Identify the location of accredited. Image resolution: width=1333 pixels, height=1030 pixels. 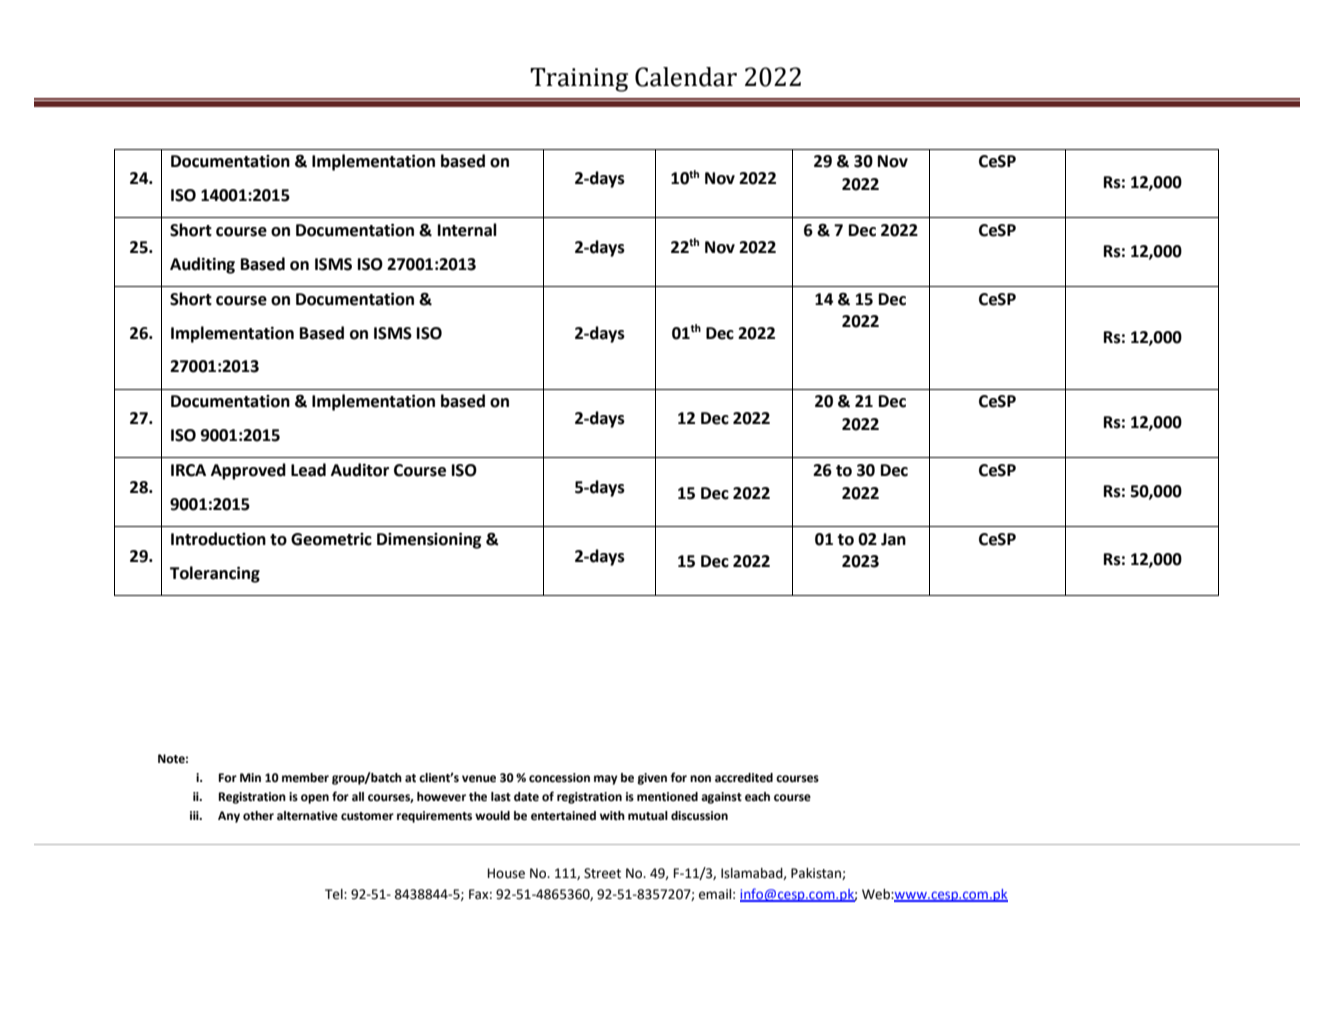
(744, 778).
